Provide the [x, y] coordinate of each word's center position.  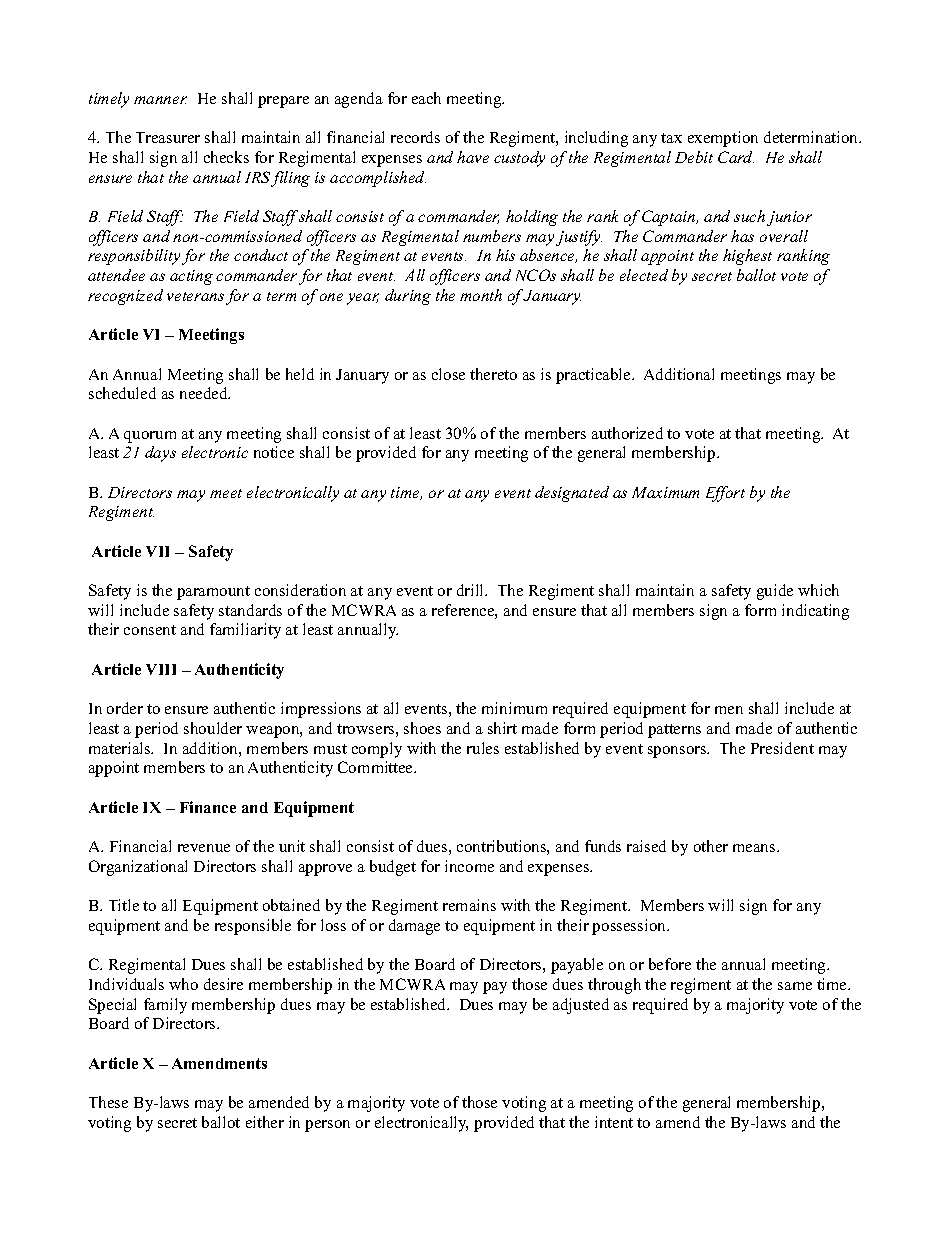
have [473, 157]
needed [205, 393]
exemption [723, 139]
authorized [627, 433]
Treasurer [168, 137]
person [327, 1126]
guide [775, 592]
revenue [204, 848]
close [448, 374]
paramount [213, 593]
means [755, 848]
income [469, 866]
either [265, 1122]
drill [472, 590]
